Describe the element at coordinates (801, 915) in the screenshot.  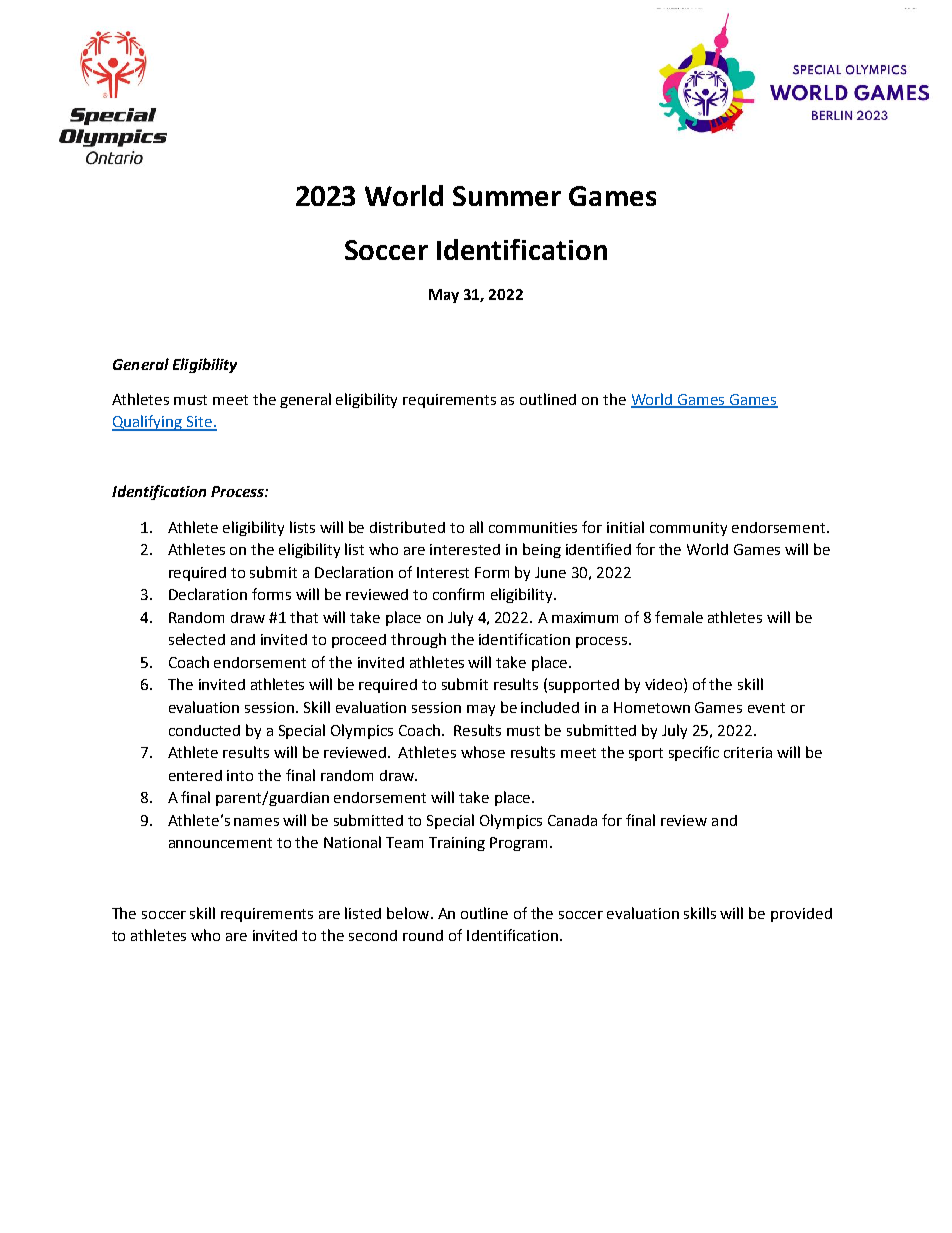
I see `provided` at that location.
